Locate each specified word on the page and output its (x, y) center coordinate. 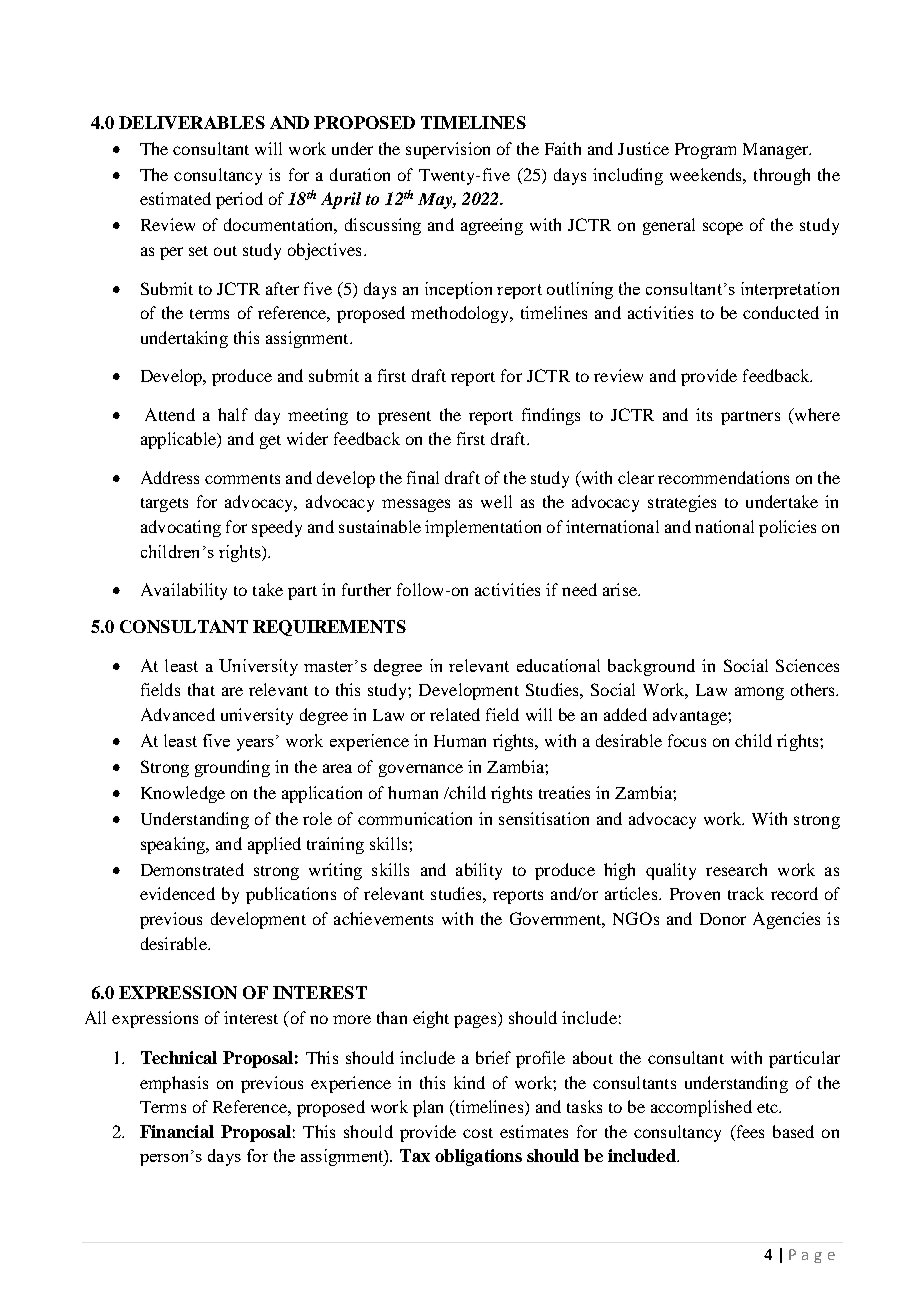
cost (478, 1133)
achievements (383, 918)
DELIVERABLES (192, 122)
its (704, 414)
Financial (177, 1131)
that (201, 689)
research (736, 869)
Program (705, 151)
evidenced (177, 893)
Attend (170, 414)
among (759, 693)
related (455, 714)
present (404, 418)
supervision (448, 150)
